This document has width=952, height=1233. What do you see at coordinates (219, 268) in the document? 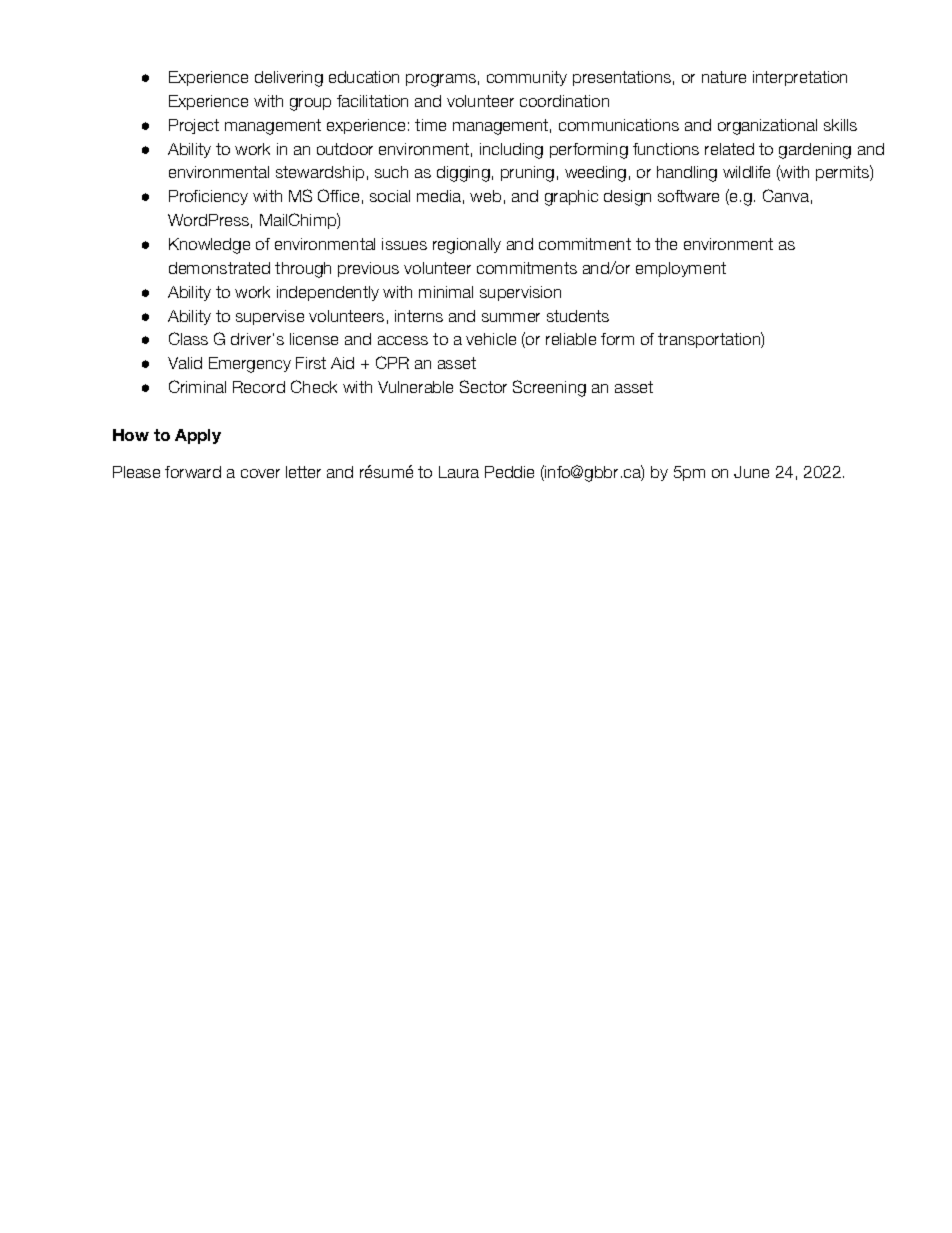
I see `demonstrated` at bounding box center [219, 268].
